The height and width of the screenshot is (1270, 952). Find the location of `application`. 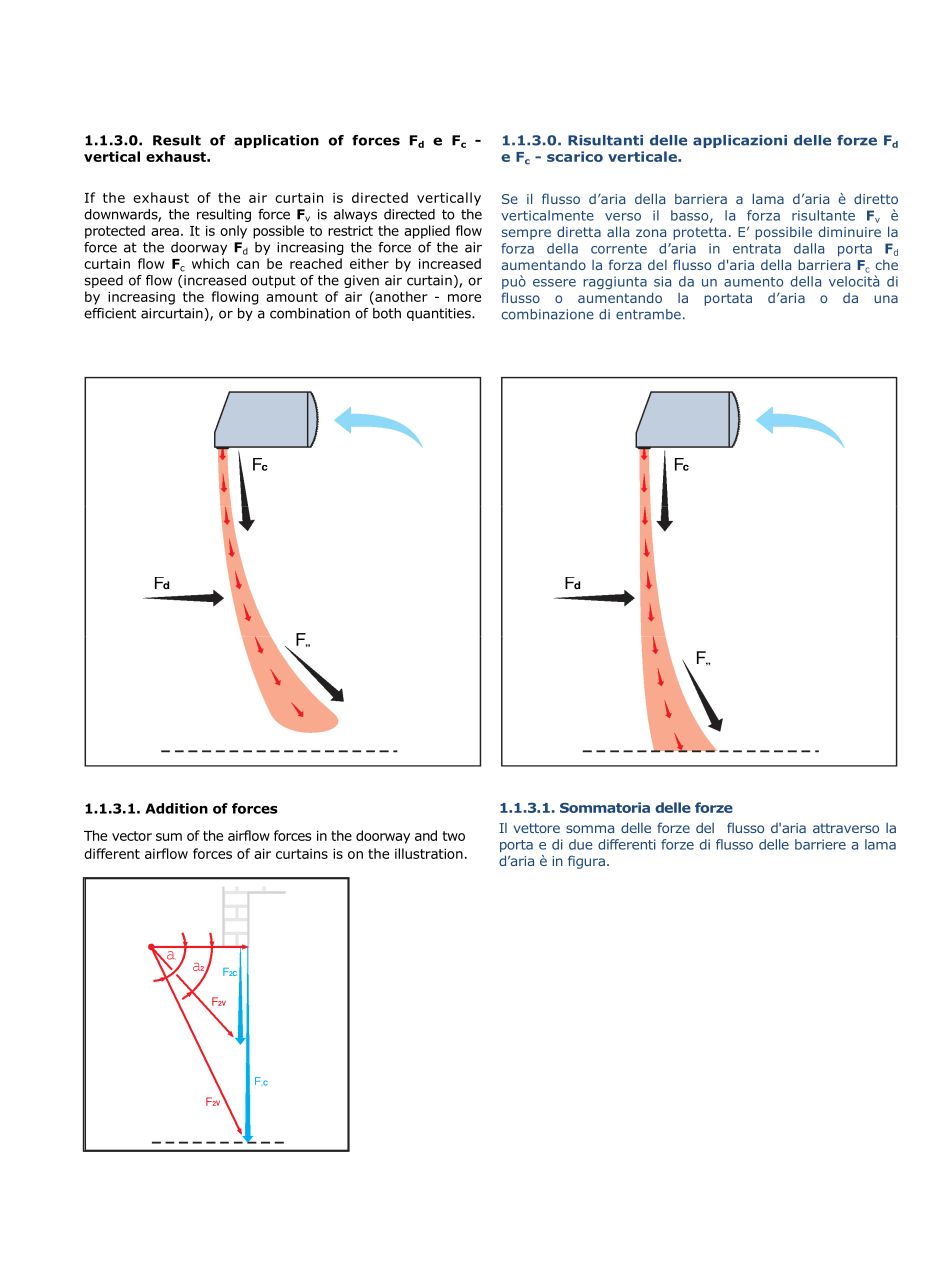

application is located at coordinates (276, 141).
